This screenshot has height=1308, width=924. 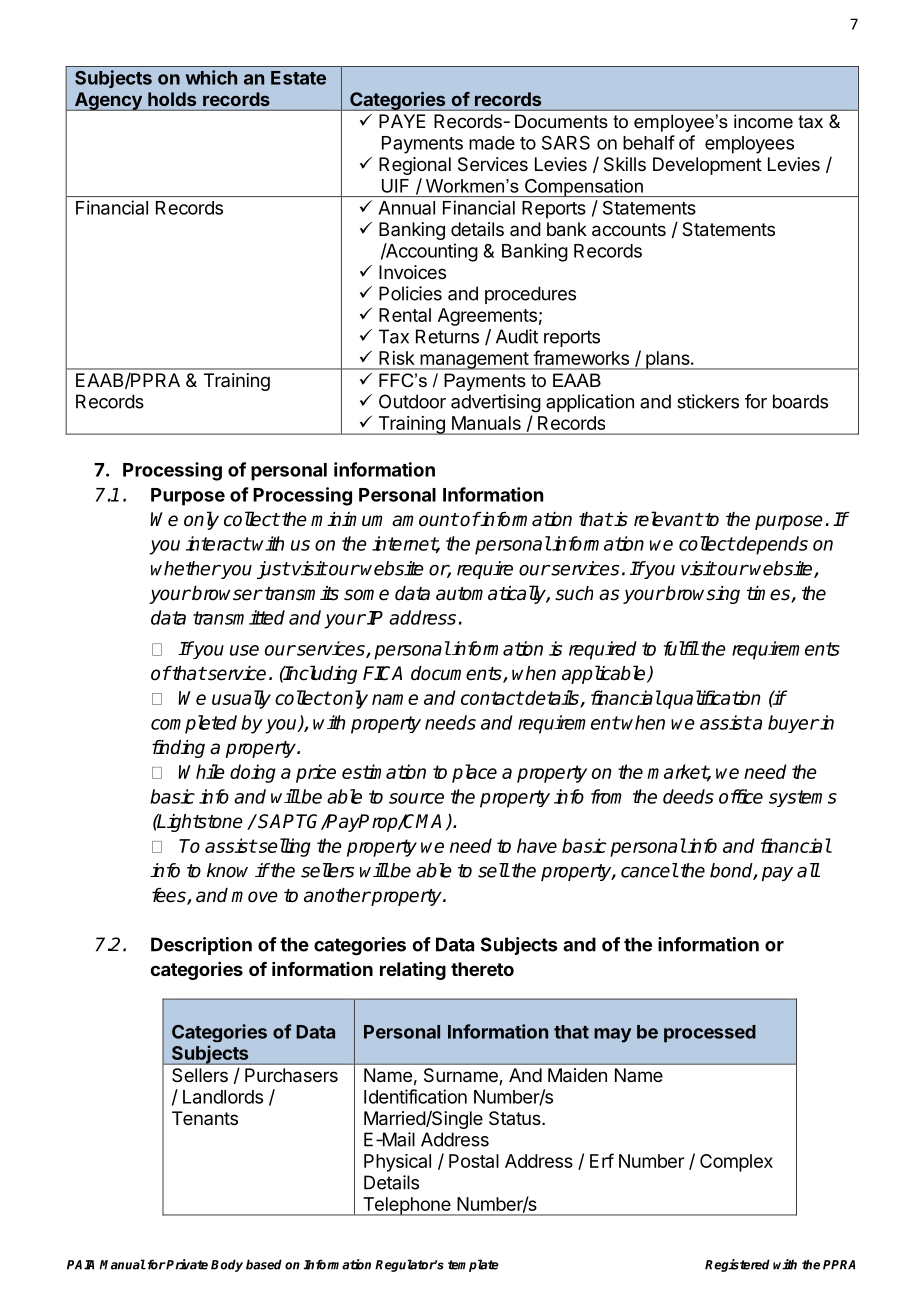 What do you see at coordinates (763, 121) in the screenshot?
I see `income` at bounding box center [763, 121].
